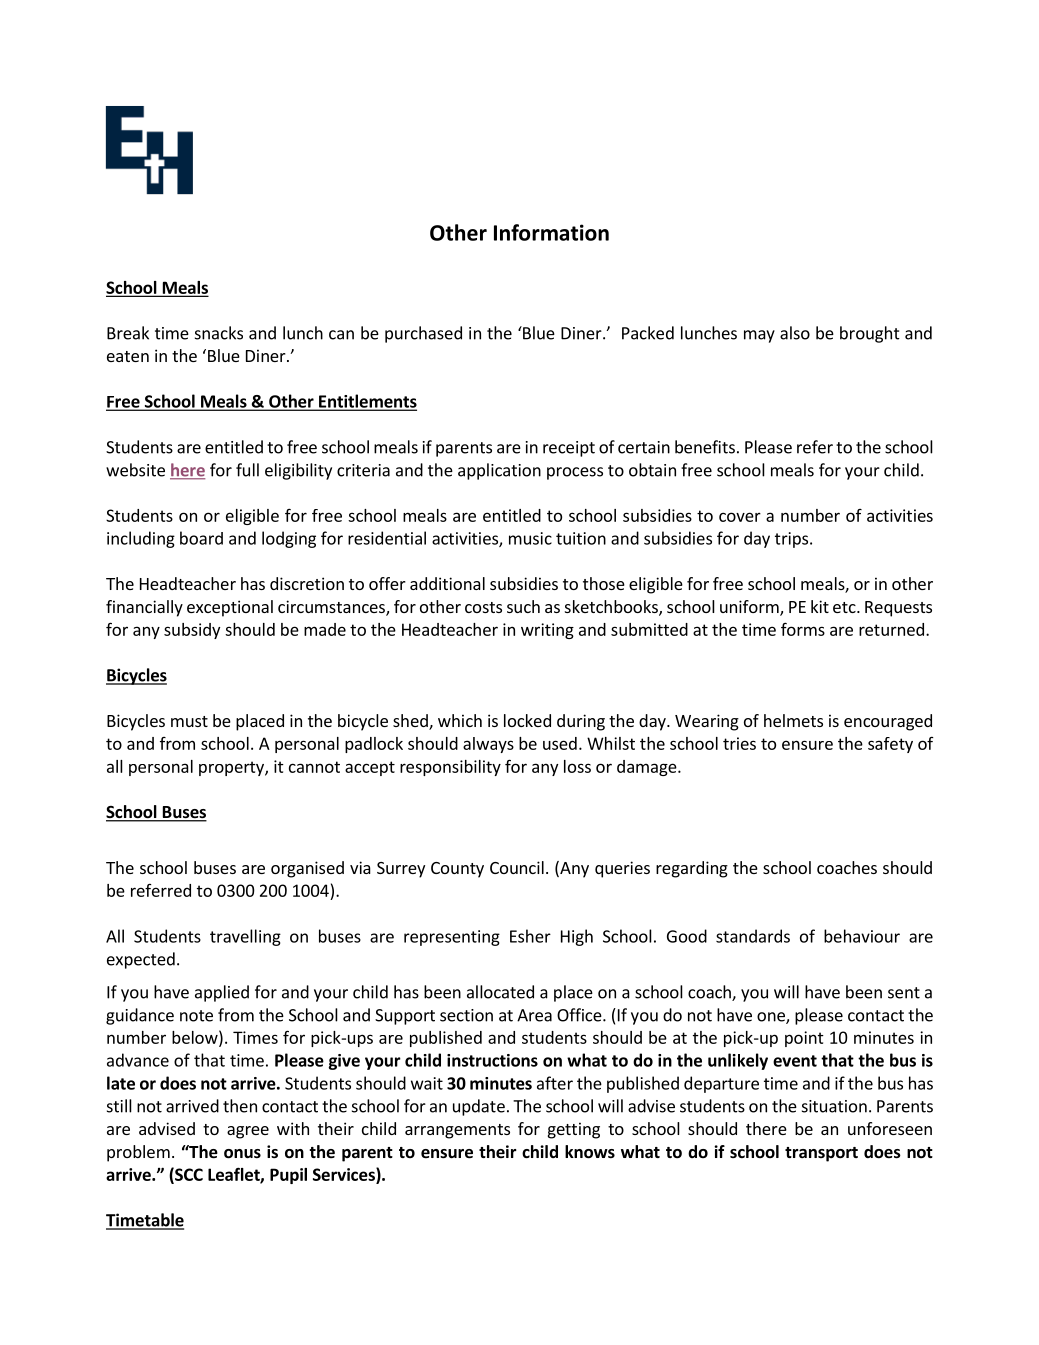  I want to click on must, so click(189, 721).
